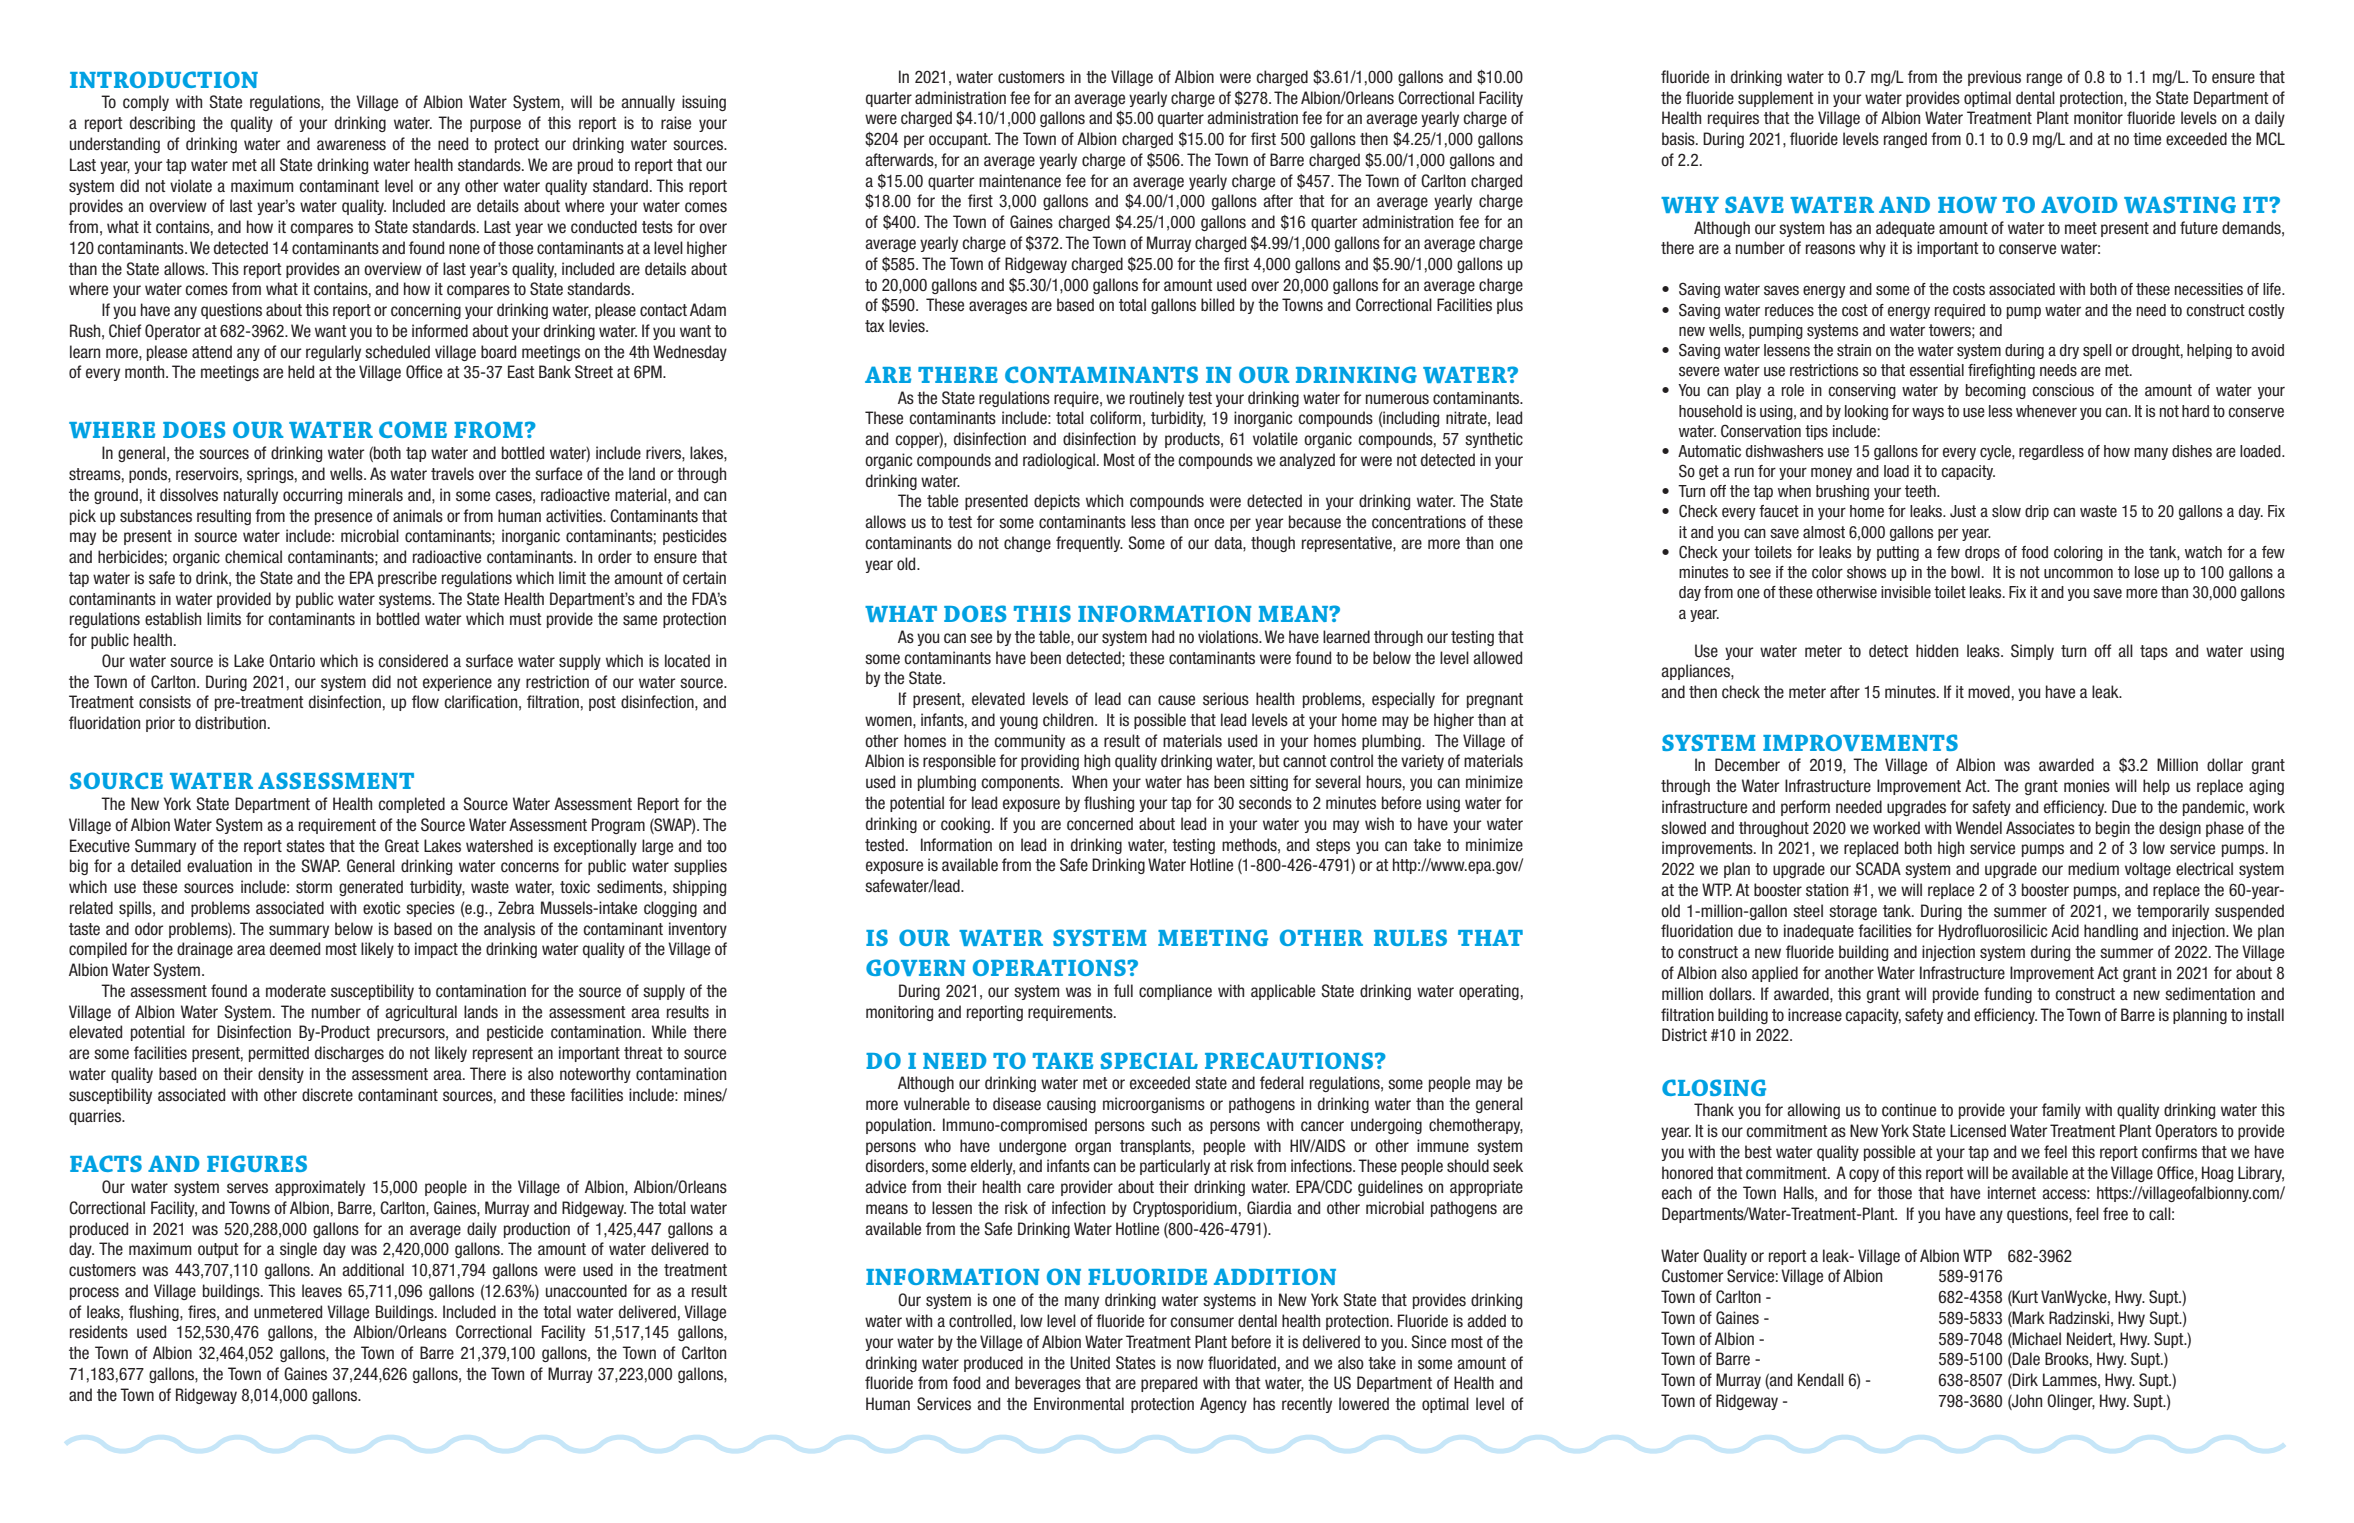 This screenshot has height=1523, width=2354. Describe the element at coordinates (1994, 78) in the screenshot. I see `previous` at that location.
